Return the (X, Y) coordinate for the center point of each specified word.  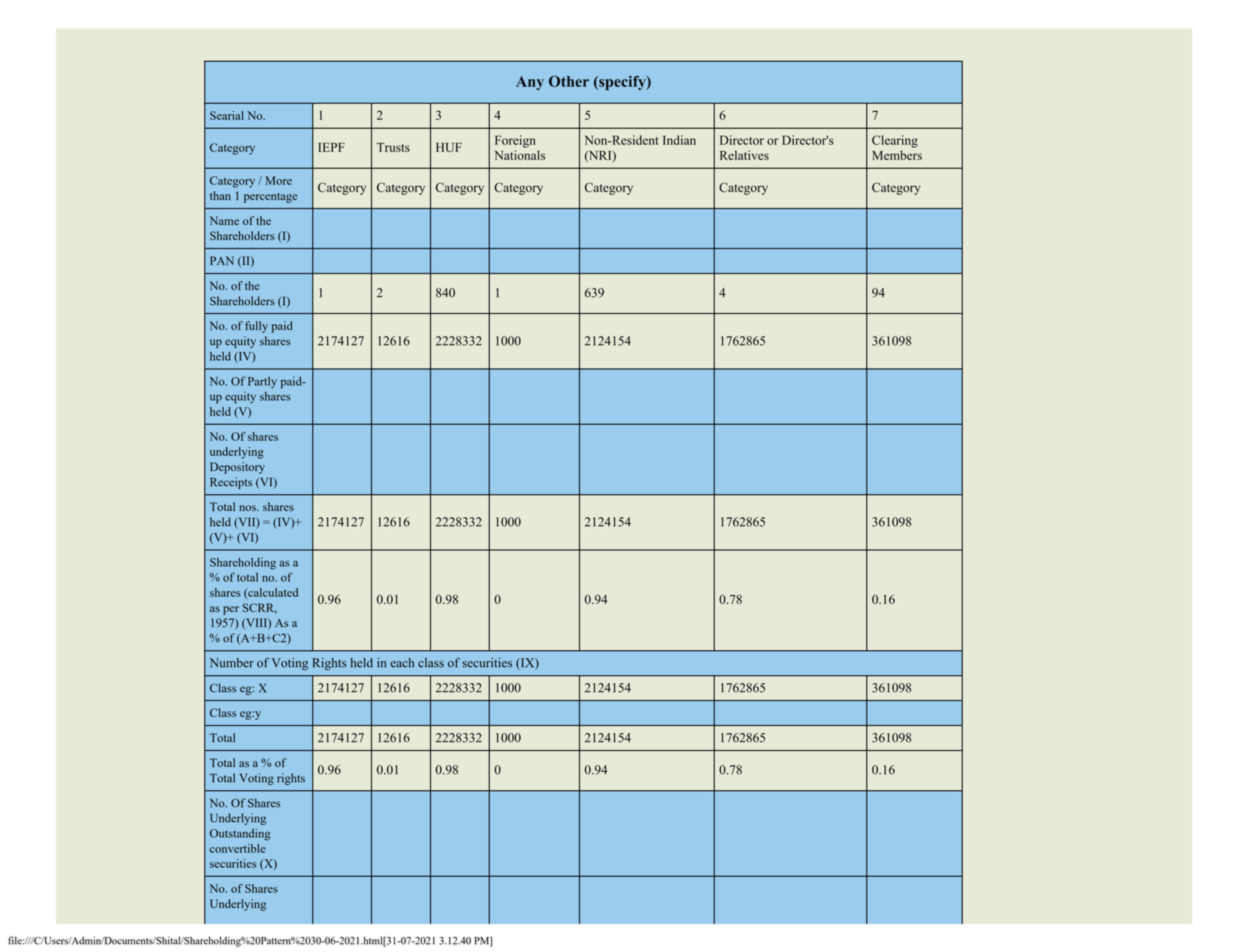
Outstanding (240, 835)
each (402, 663)
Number (232, 663)
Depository (237, 468)
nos (248, 508)
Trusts (393, 147)
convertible (238, 848)
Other (569, 81)
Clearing (895, 141)
